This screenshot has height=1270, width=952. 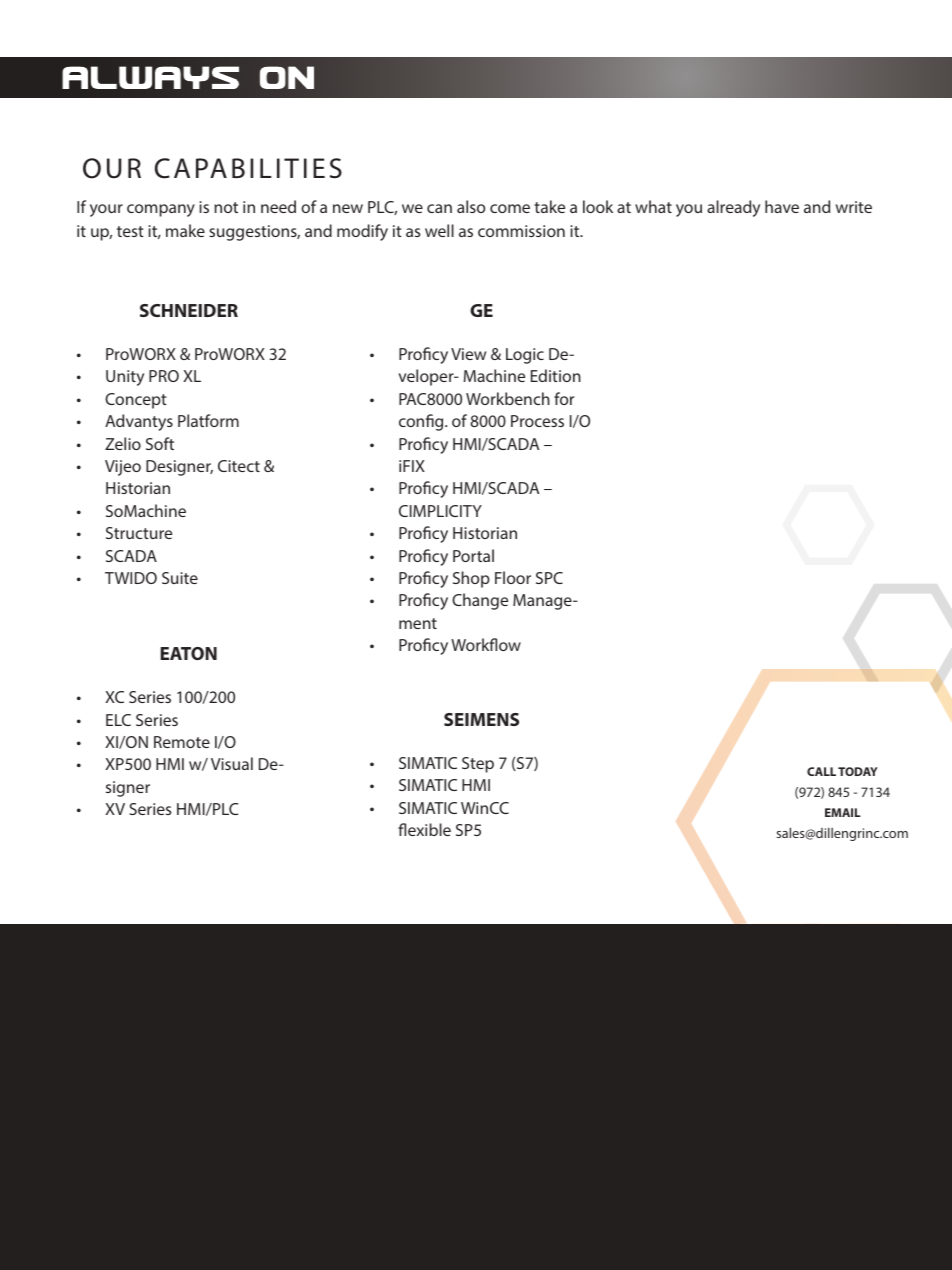 What do you see at coordinates (549, 578) in the screenshot?
I see `SPC` at bounding box center [549, 578].
